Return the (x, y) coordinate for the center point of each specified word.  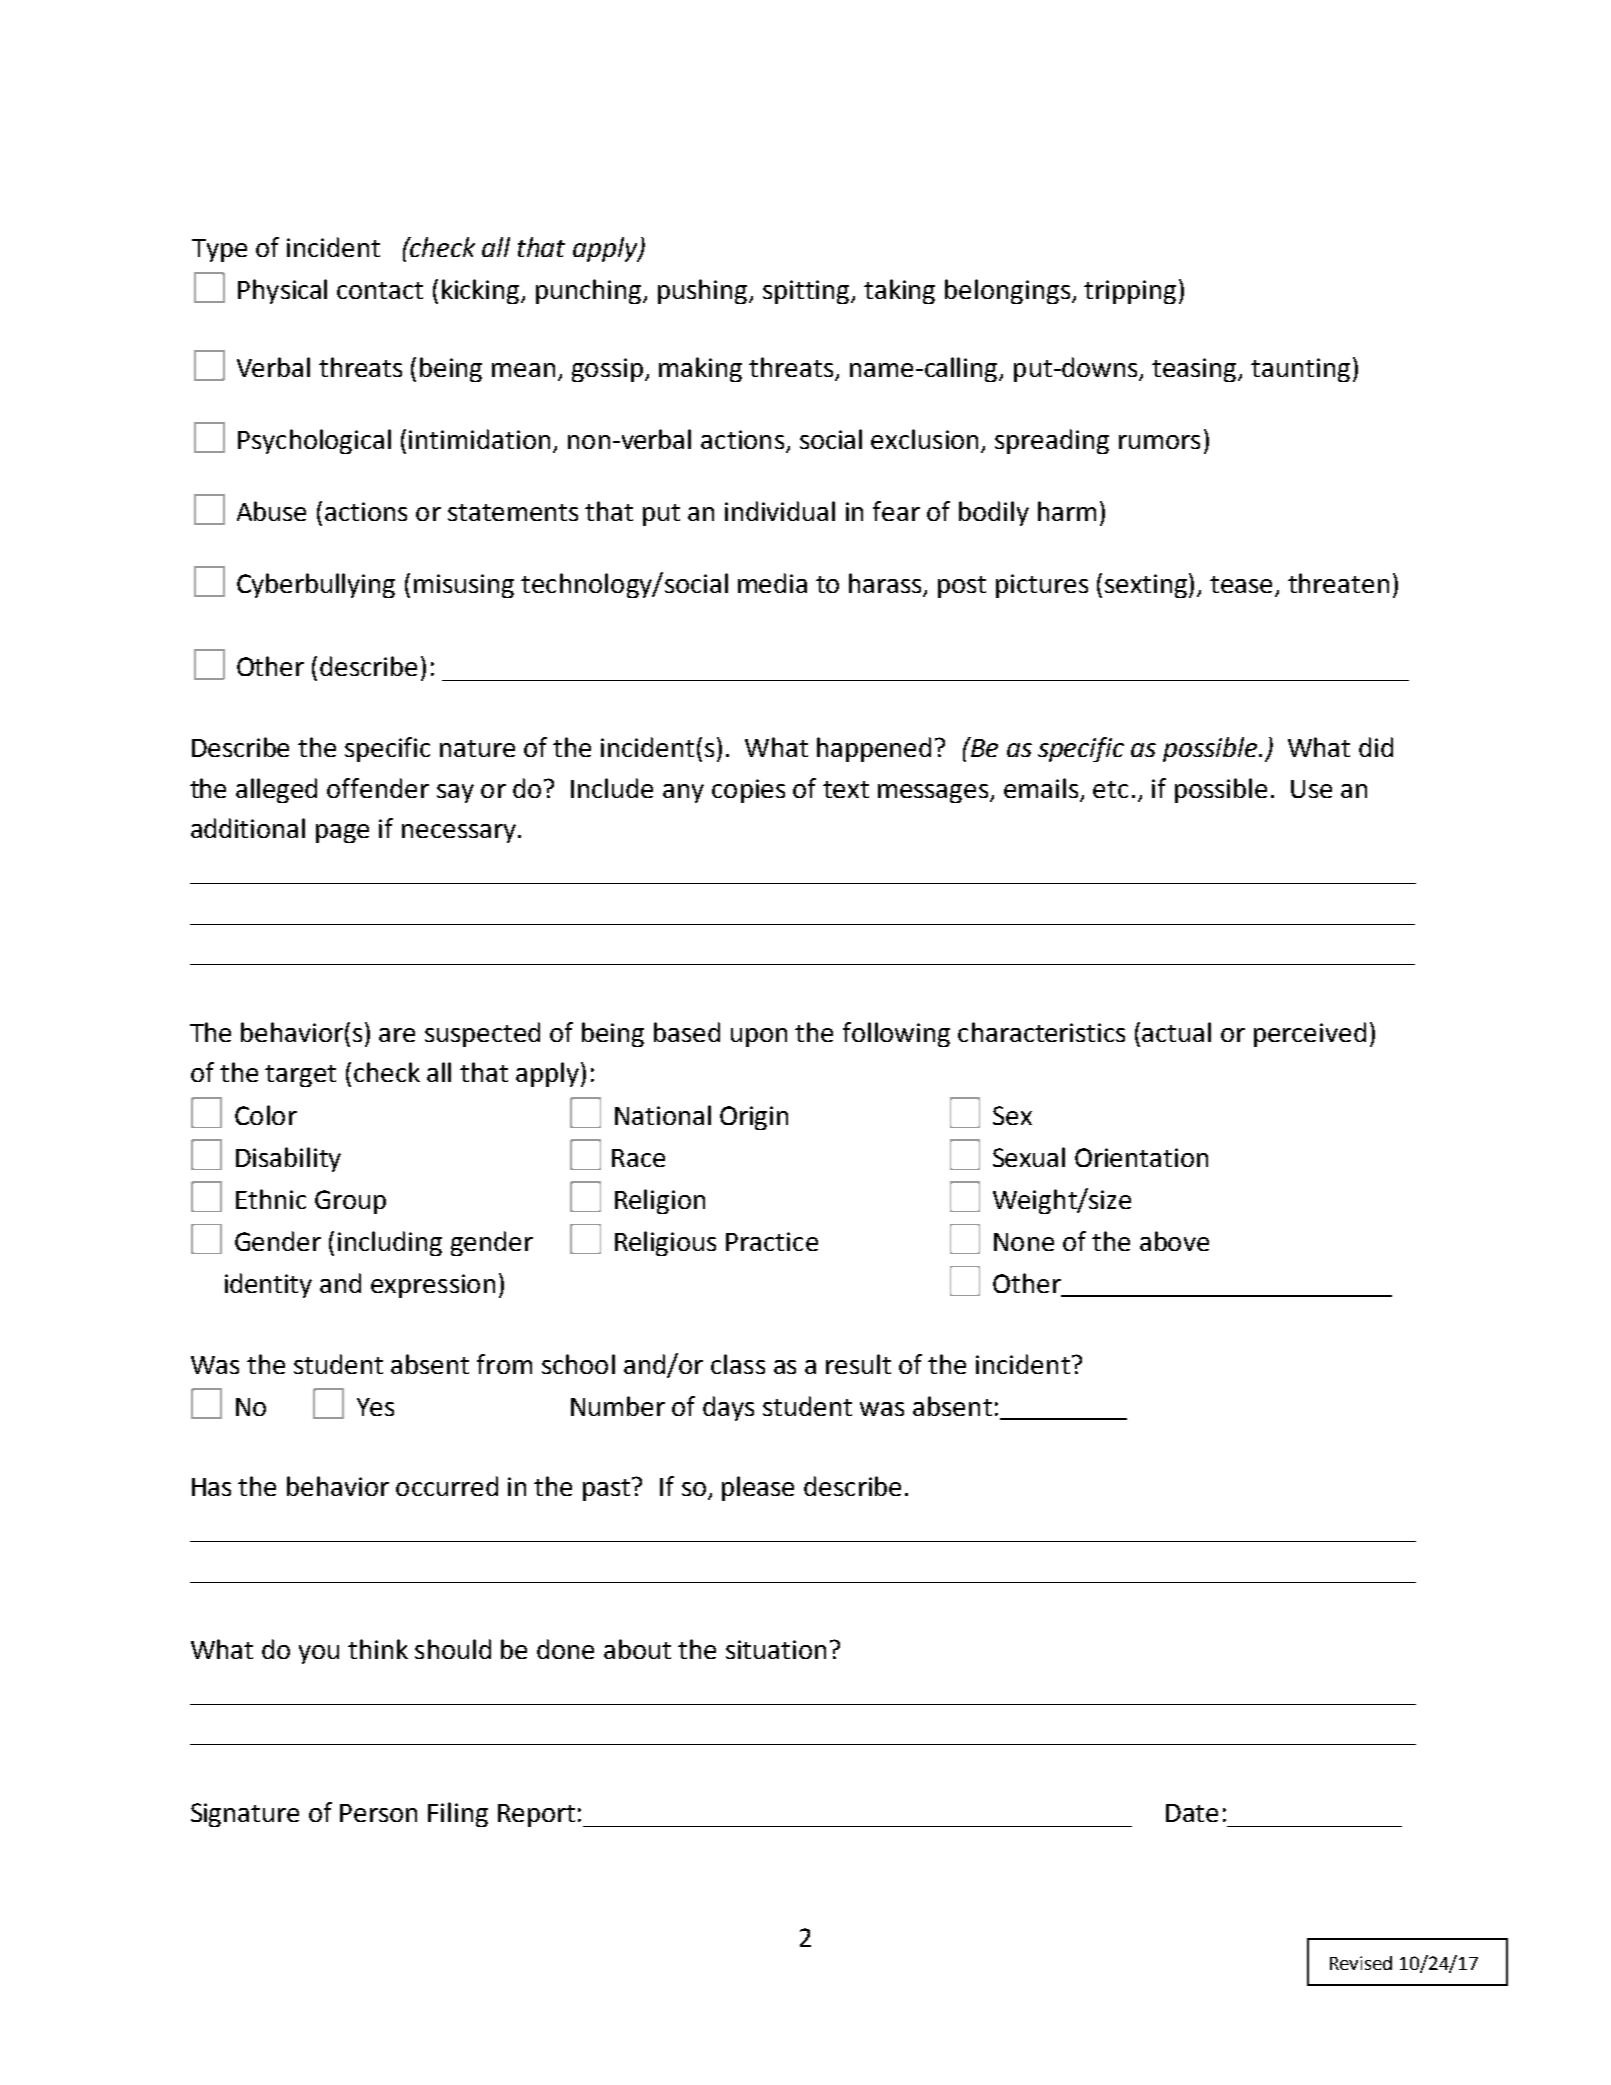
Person (378, 1813)
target (300, 1076)
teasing (1195, 370)
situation (776, 1649)
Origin (754, 1118)
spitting (808, 292)
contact (380, 290)
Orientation (1141, 1157)
